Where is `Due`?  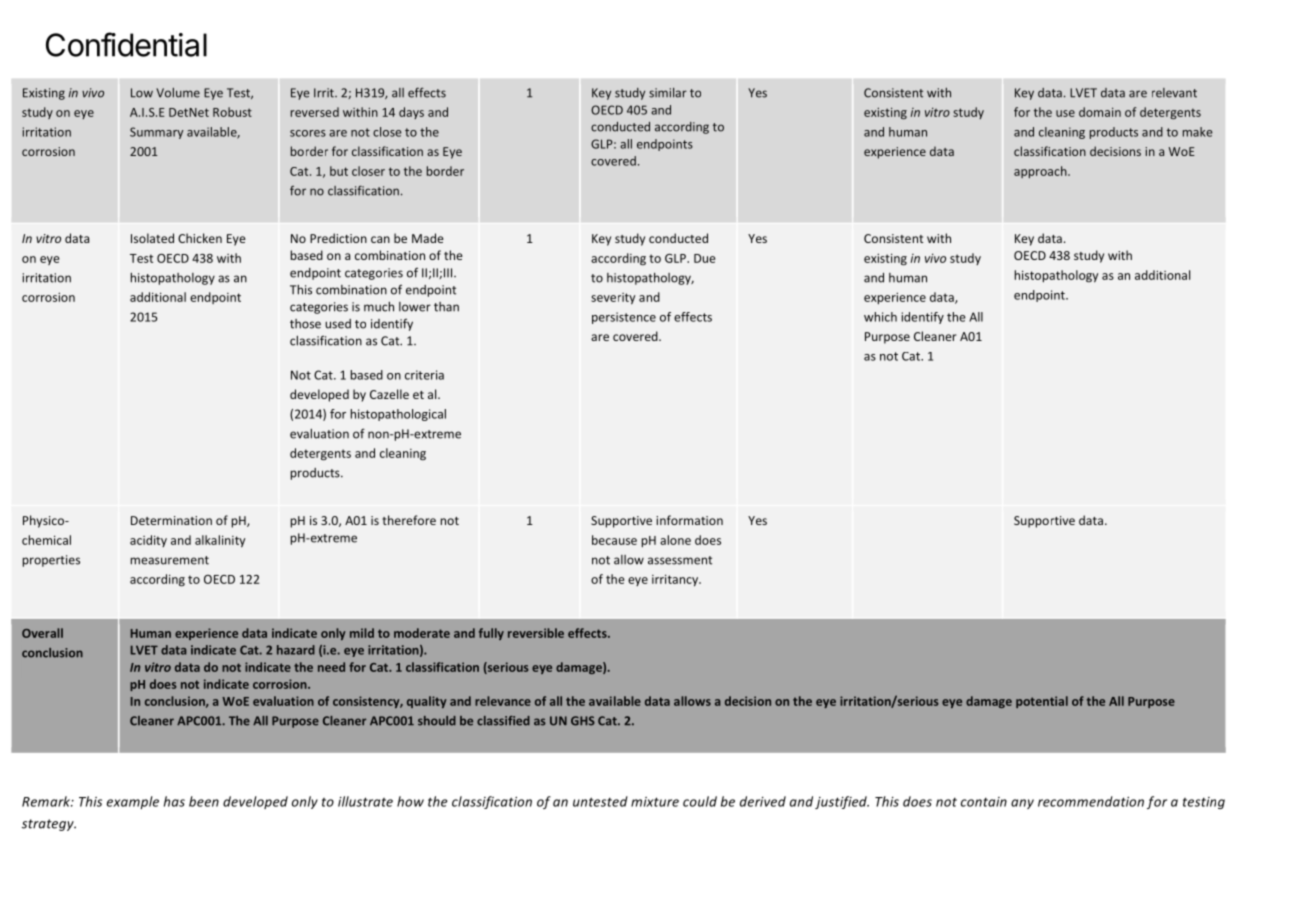
Due is located at coordinates (705, 258).
